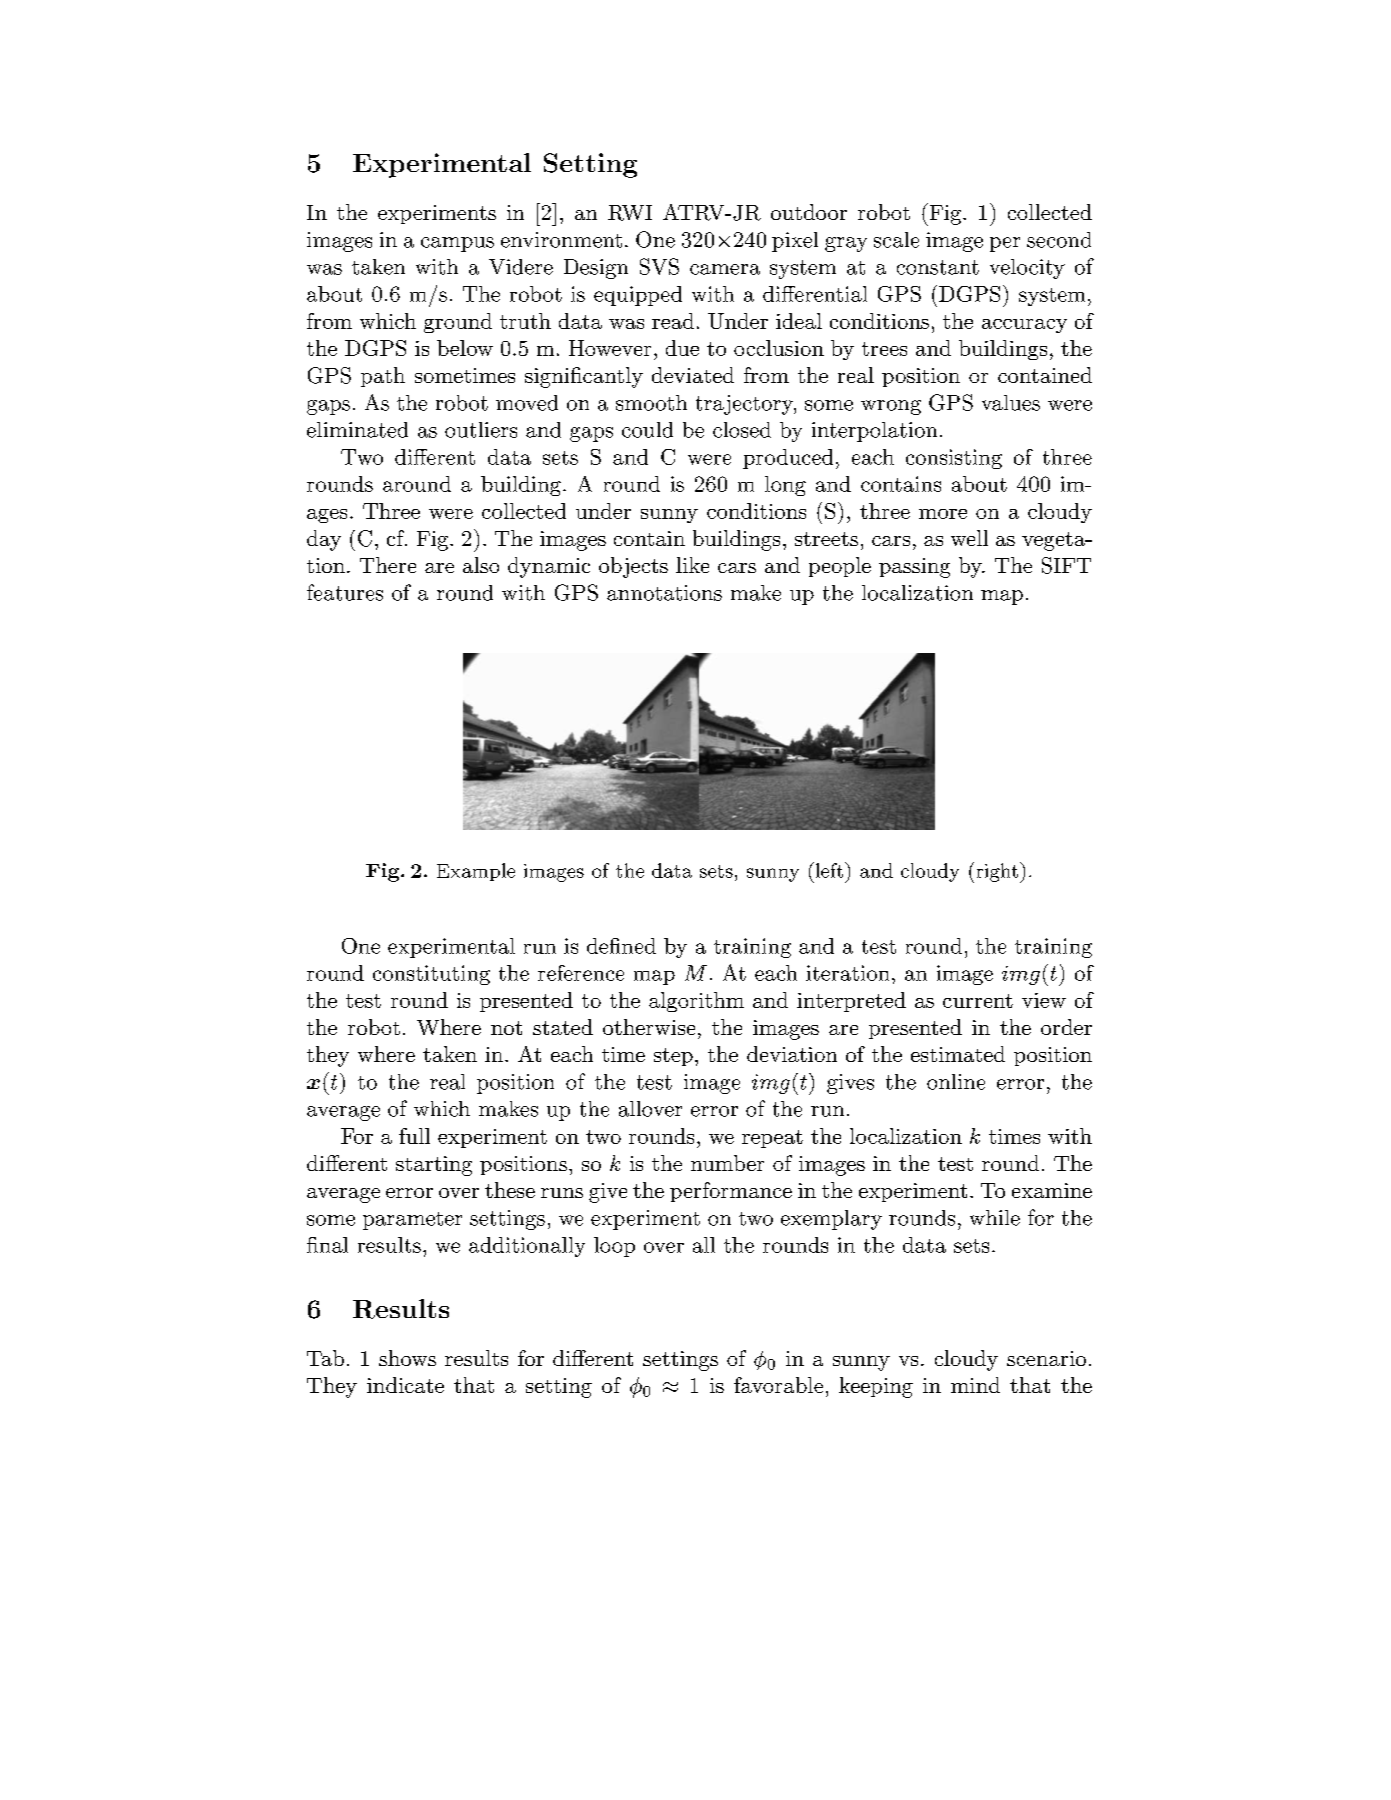 This screenshot has width=1391, height=1800. Describe the element at coordinates (345, 592) in the screenshot. I see `features` at that location.
